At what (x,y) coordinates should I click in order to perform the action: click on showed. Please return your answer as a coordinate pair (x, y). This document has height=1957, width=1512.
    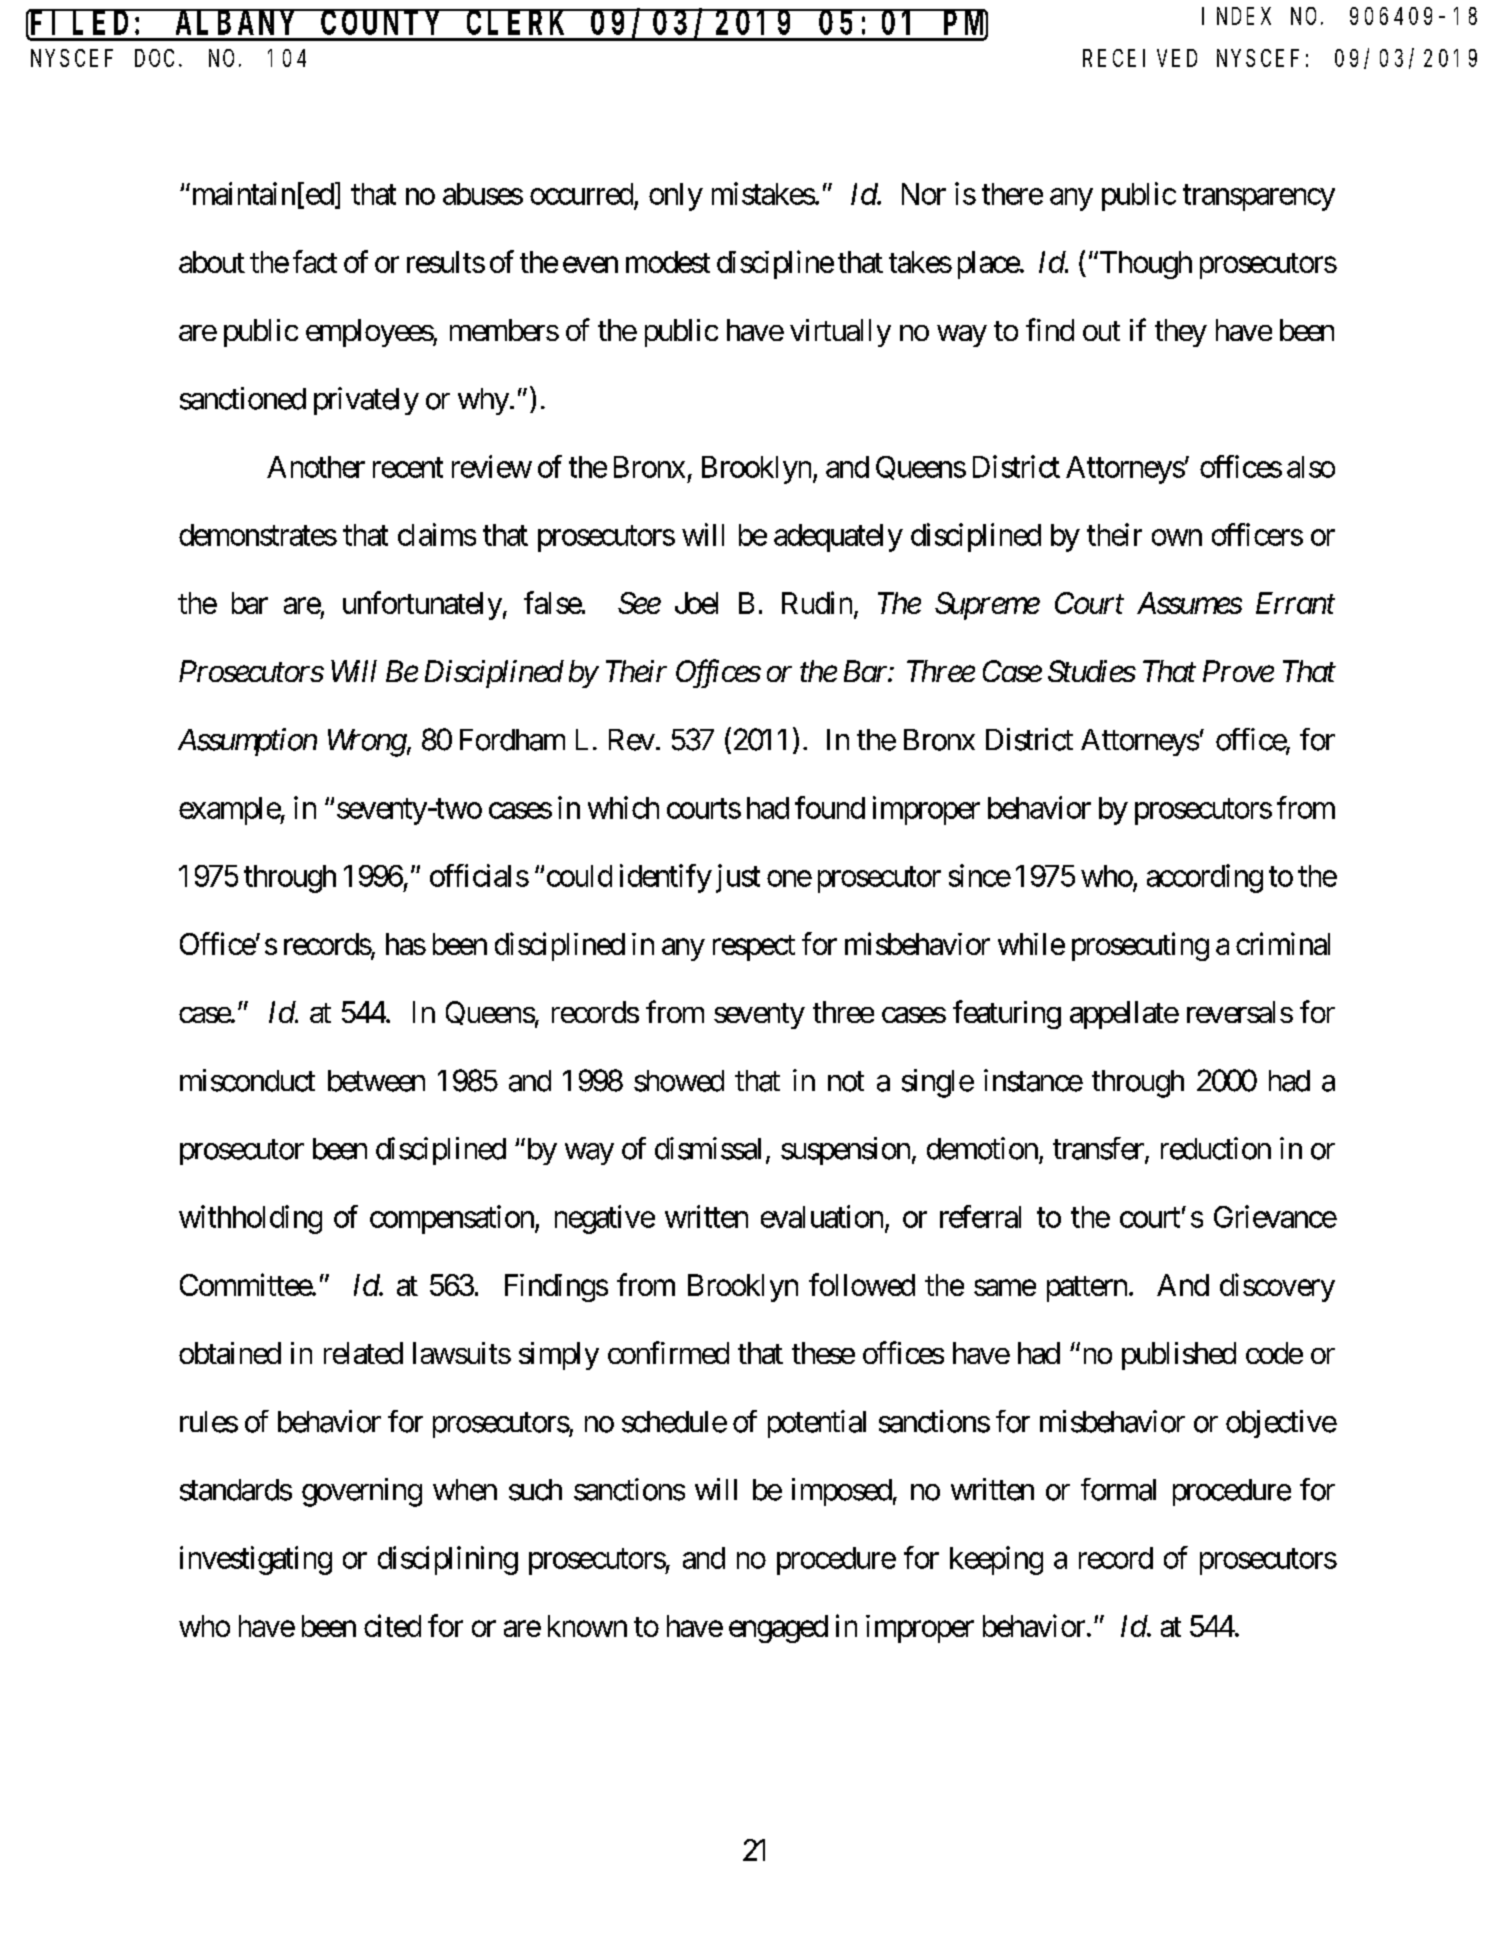
    Looking at the image, I should click on (679, 1081).
